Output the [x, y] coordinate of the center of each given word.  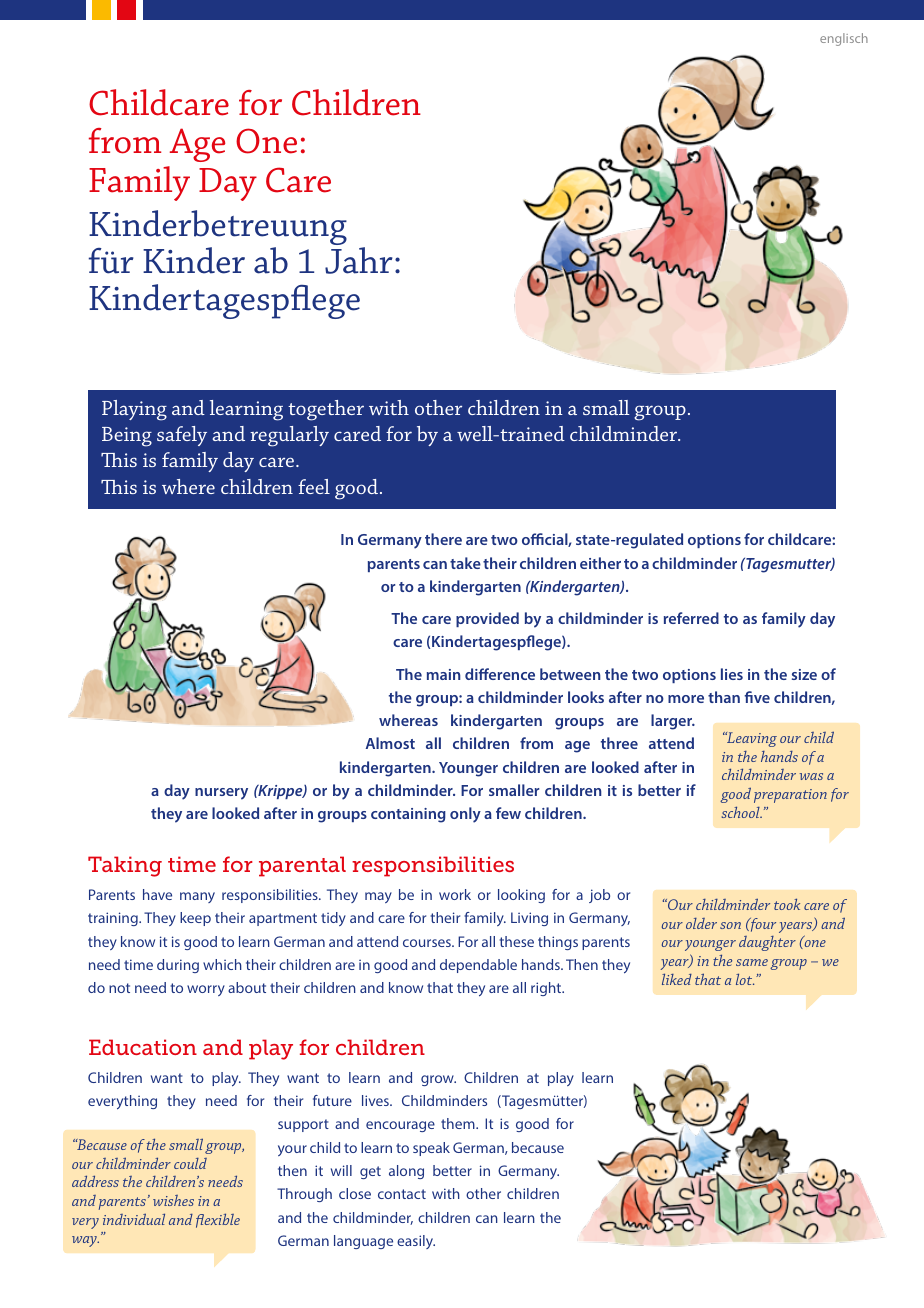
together [326, 410]
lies [732, 674]
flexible [218, 1220]
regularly [289, 436]
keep [195, 919]
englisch [844, 39]
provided [487, 619]
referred [691, 618]
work [455, 894]
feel [314, 486]
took [787, 904]
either [600, 563]
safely [182, 436]
